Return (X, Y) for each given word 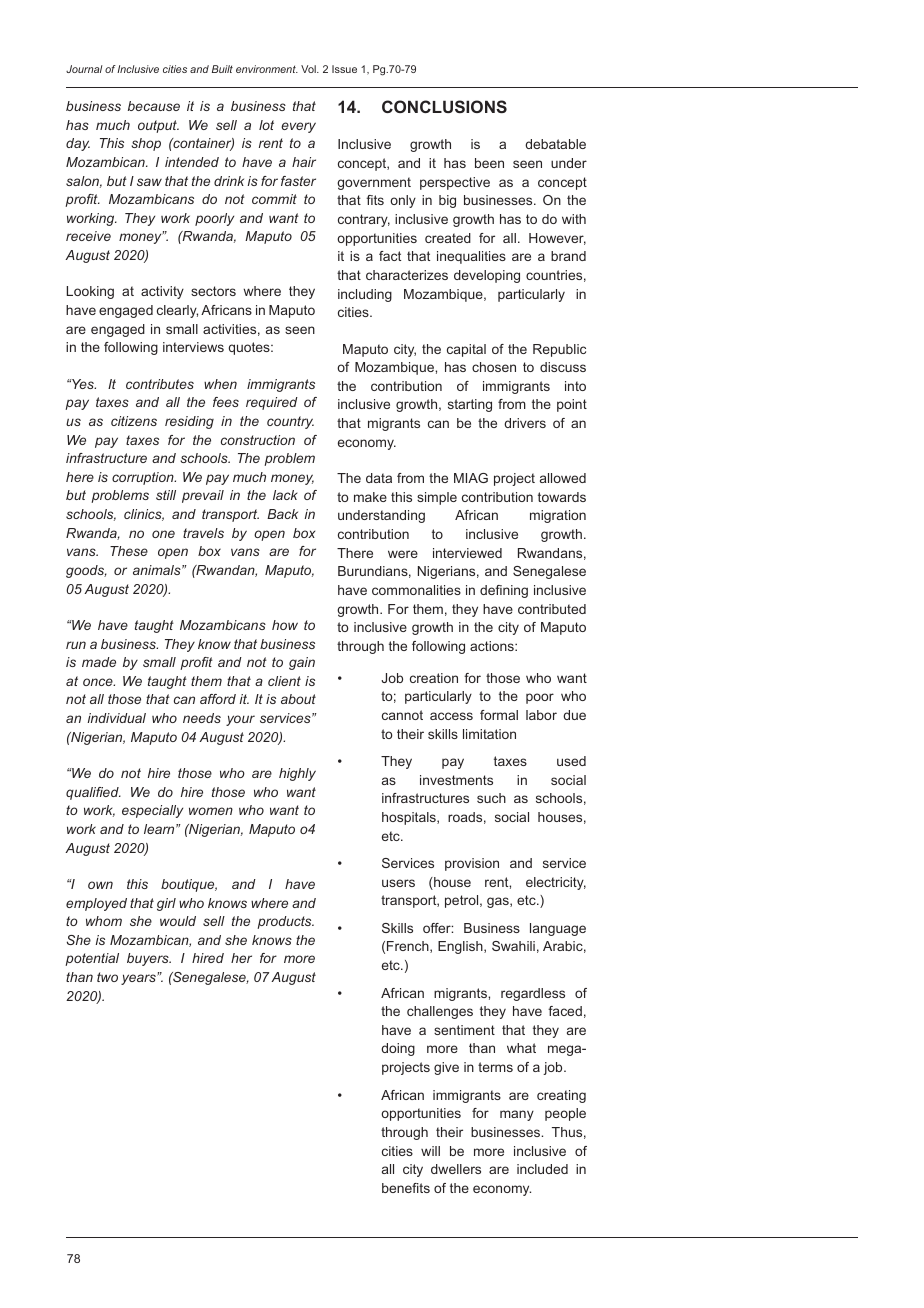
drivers (525, 423)
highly (297, 774)
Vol (309, 69)
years (139, 979)
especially (152, 811)
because (154, 106)
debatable (555, 144)
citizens (134, 421)
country (290, 422)
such (491, 798)
